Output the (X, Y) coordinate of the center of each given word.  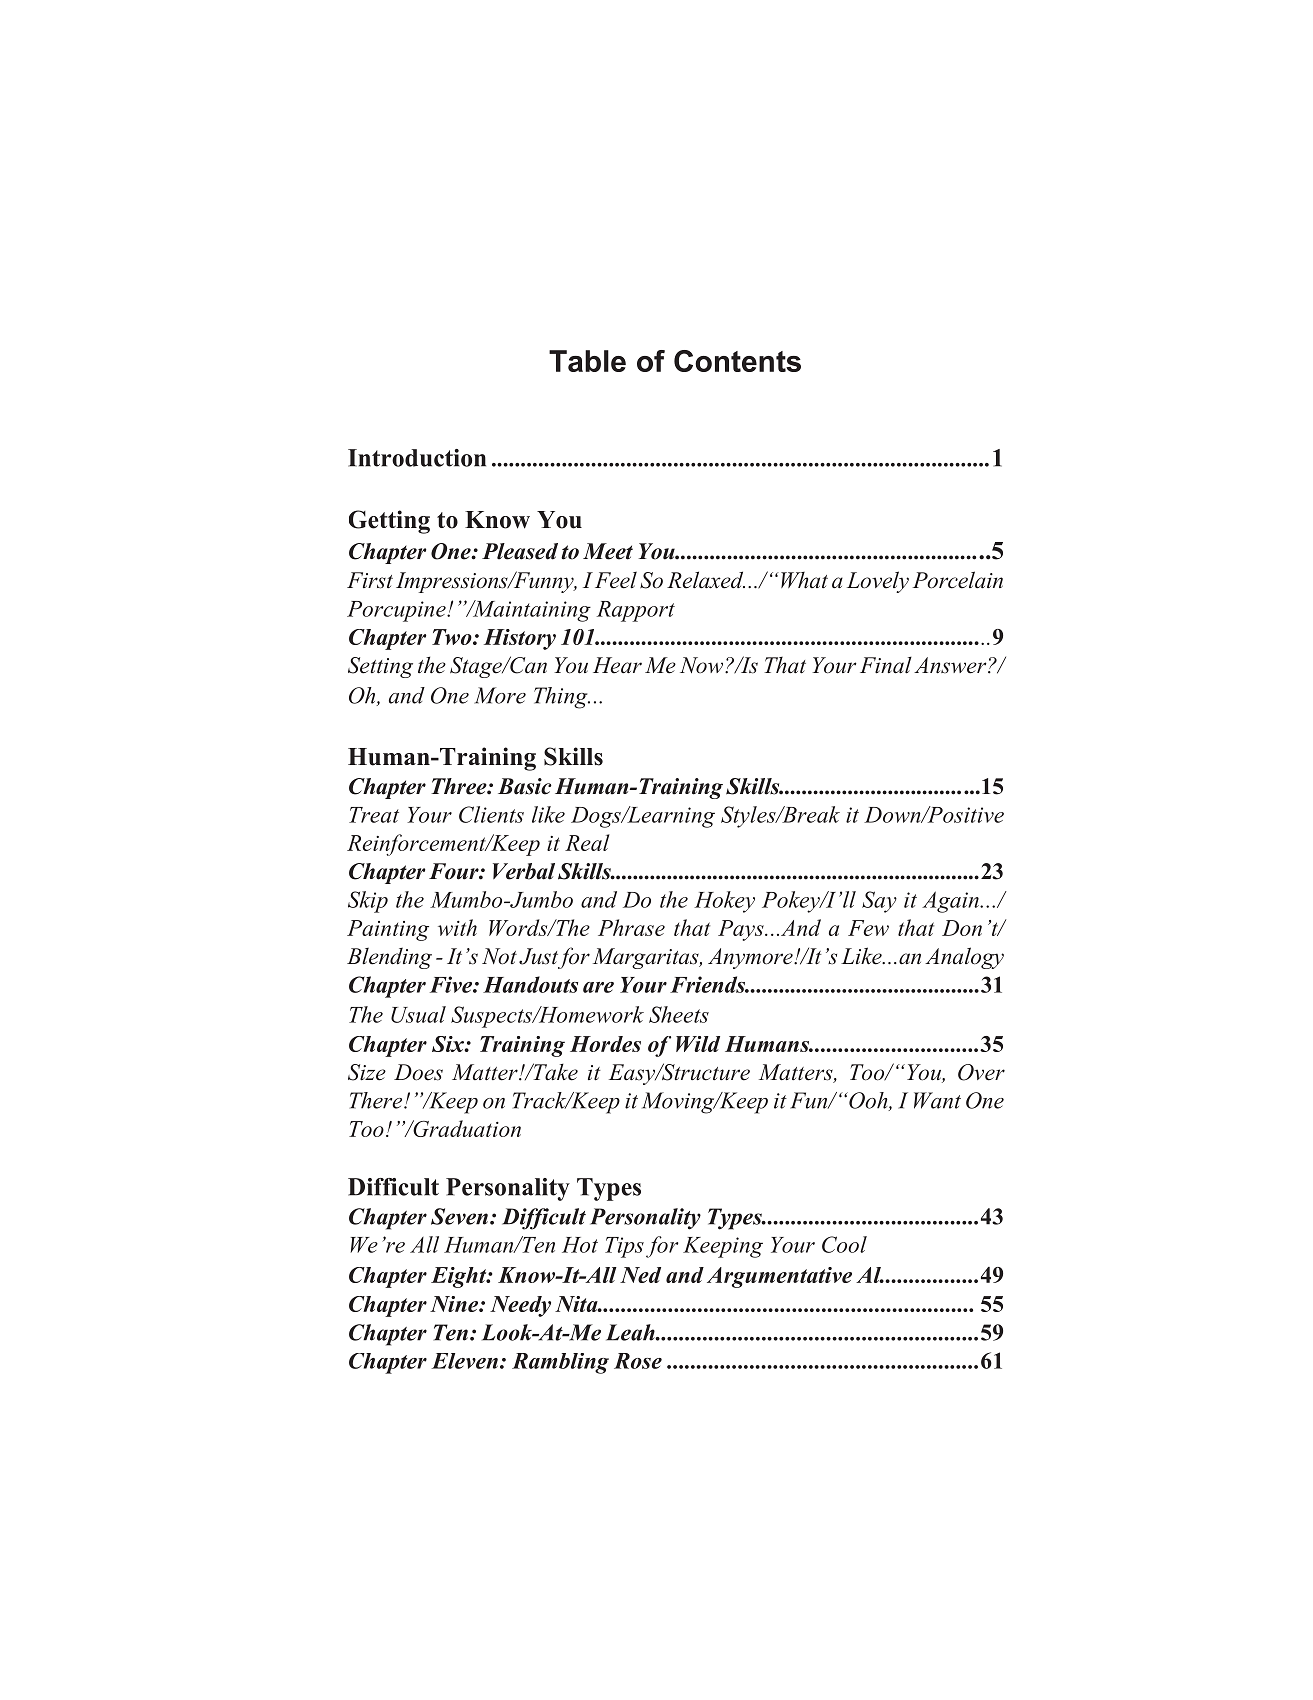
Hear (617, 665)
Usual (418, 1014)
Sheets (679, 1014)
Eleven (464, 1361)
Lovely (878, 582)
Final (886, 665)
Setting (380, 667)
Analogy (964, 958)
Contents (737, 361)
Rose (638, 1361)
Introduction (417, 458)
